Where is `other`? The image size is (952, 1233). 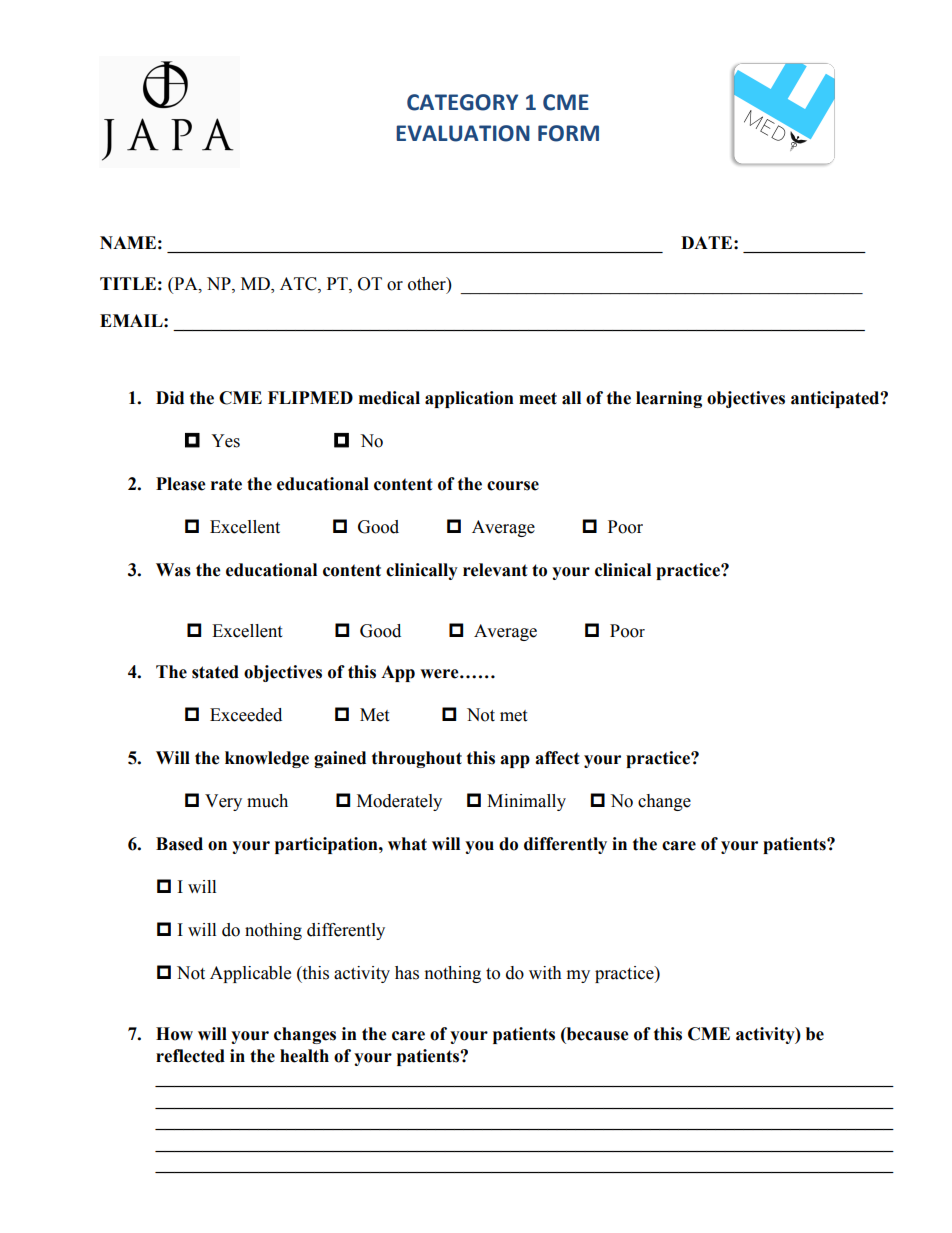
other is located at coordinates (428, 284).
